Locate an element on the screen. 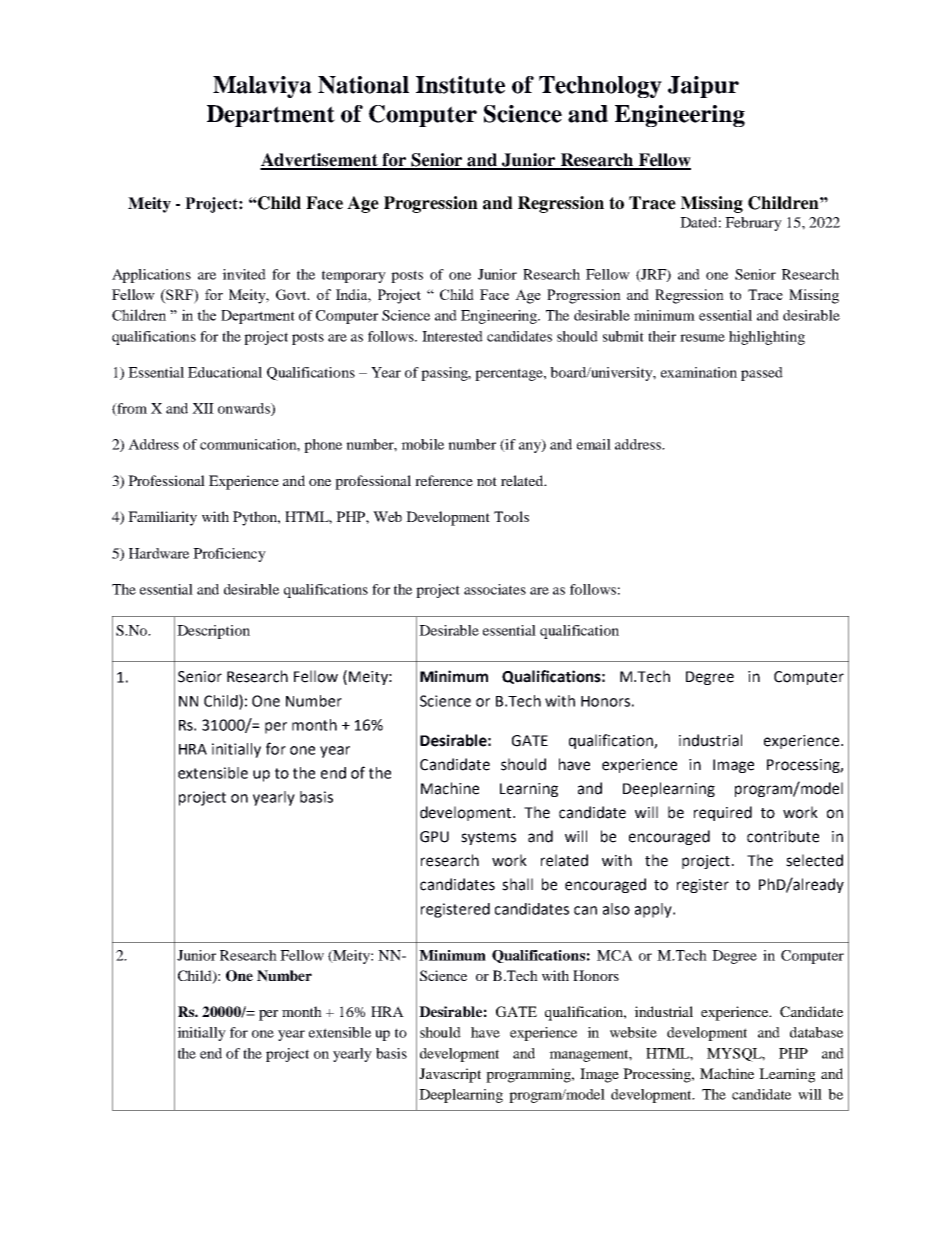 This screenshot has height=1233, width=952. Advertisement is located at coordinates (320, 161).
